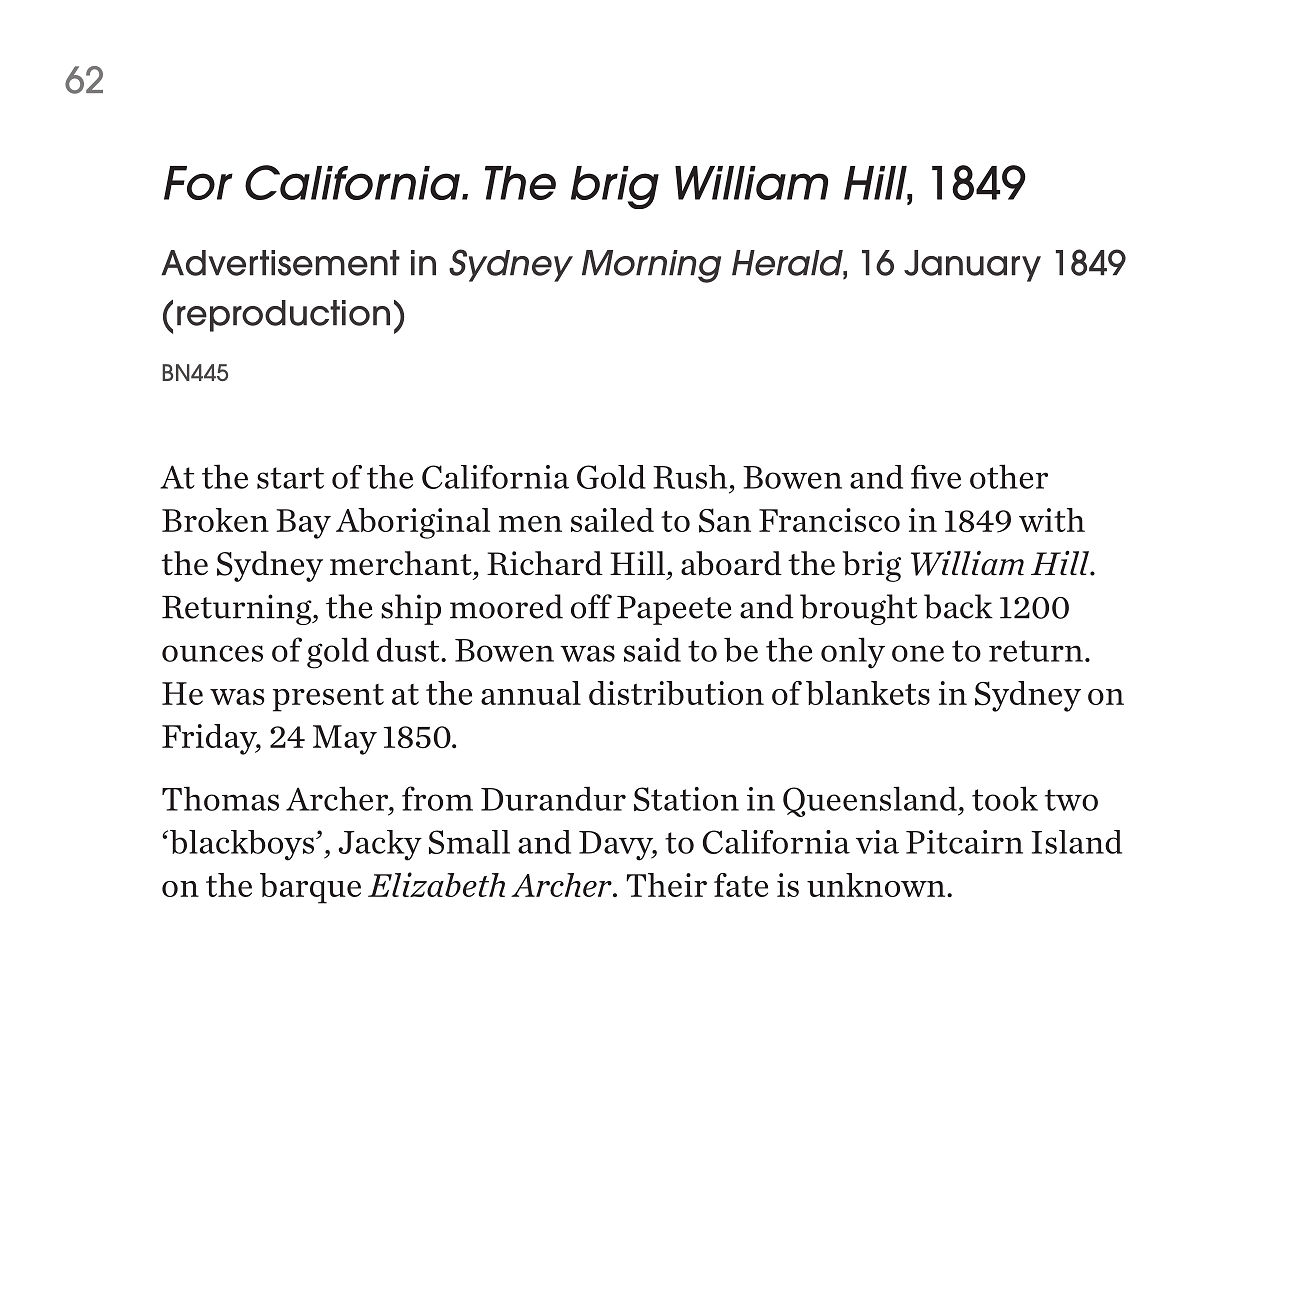 This image has height=1289, width=1289. What do you see at coordinates (345, 740) in the image?
I see `May` at bounding box center [345, 740].
